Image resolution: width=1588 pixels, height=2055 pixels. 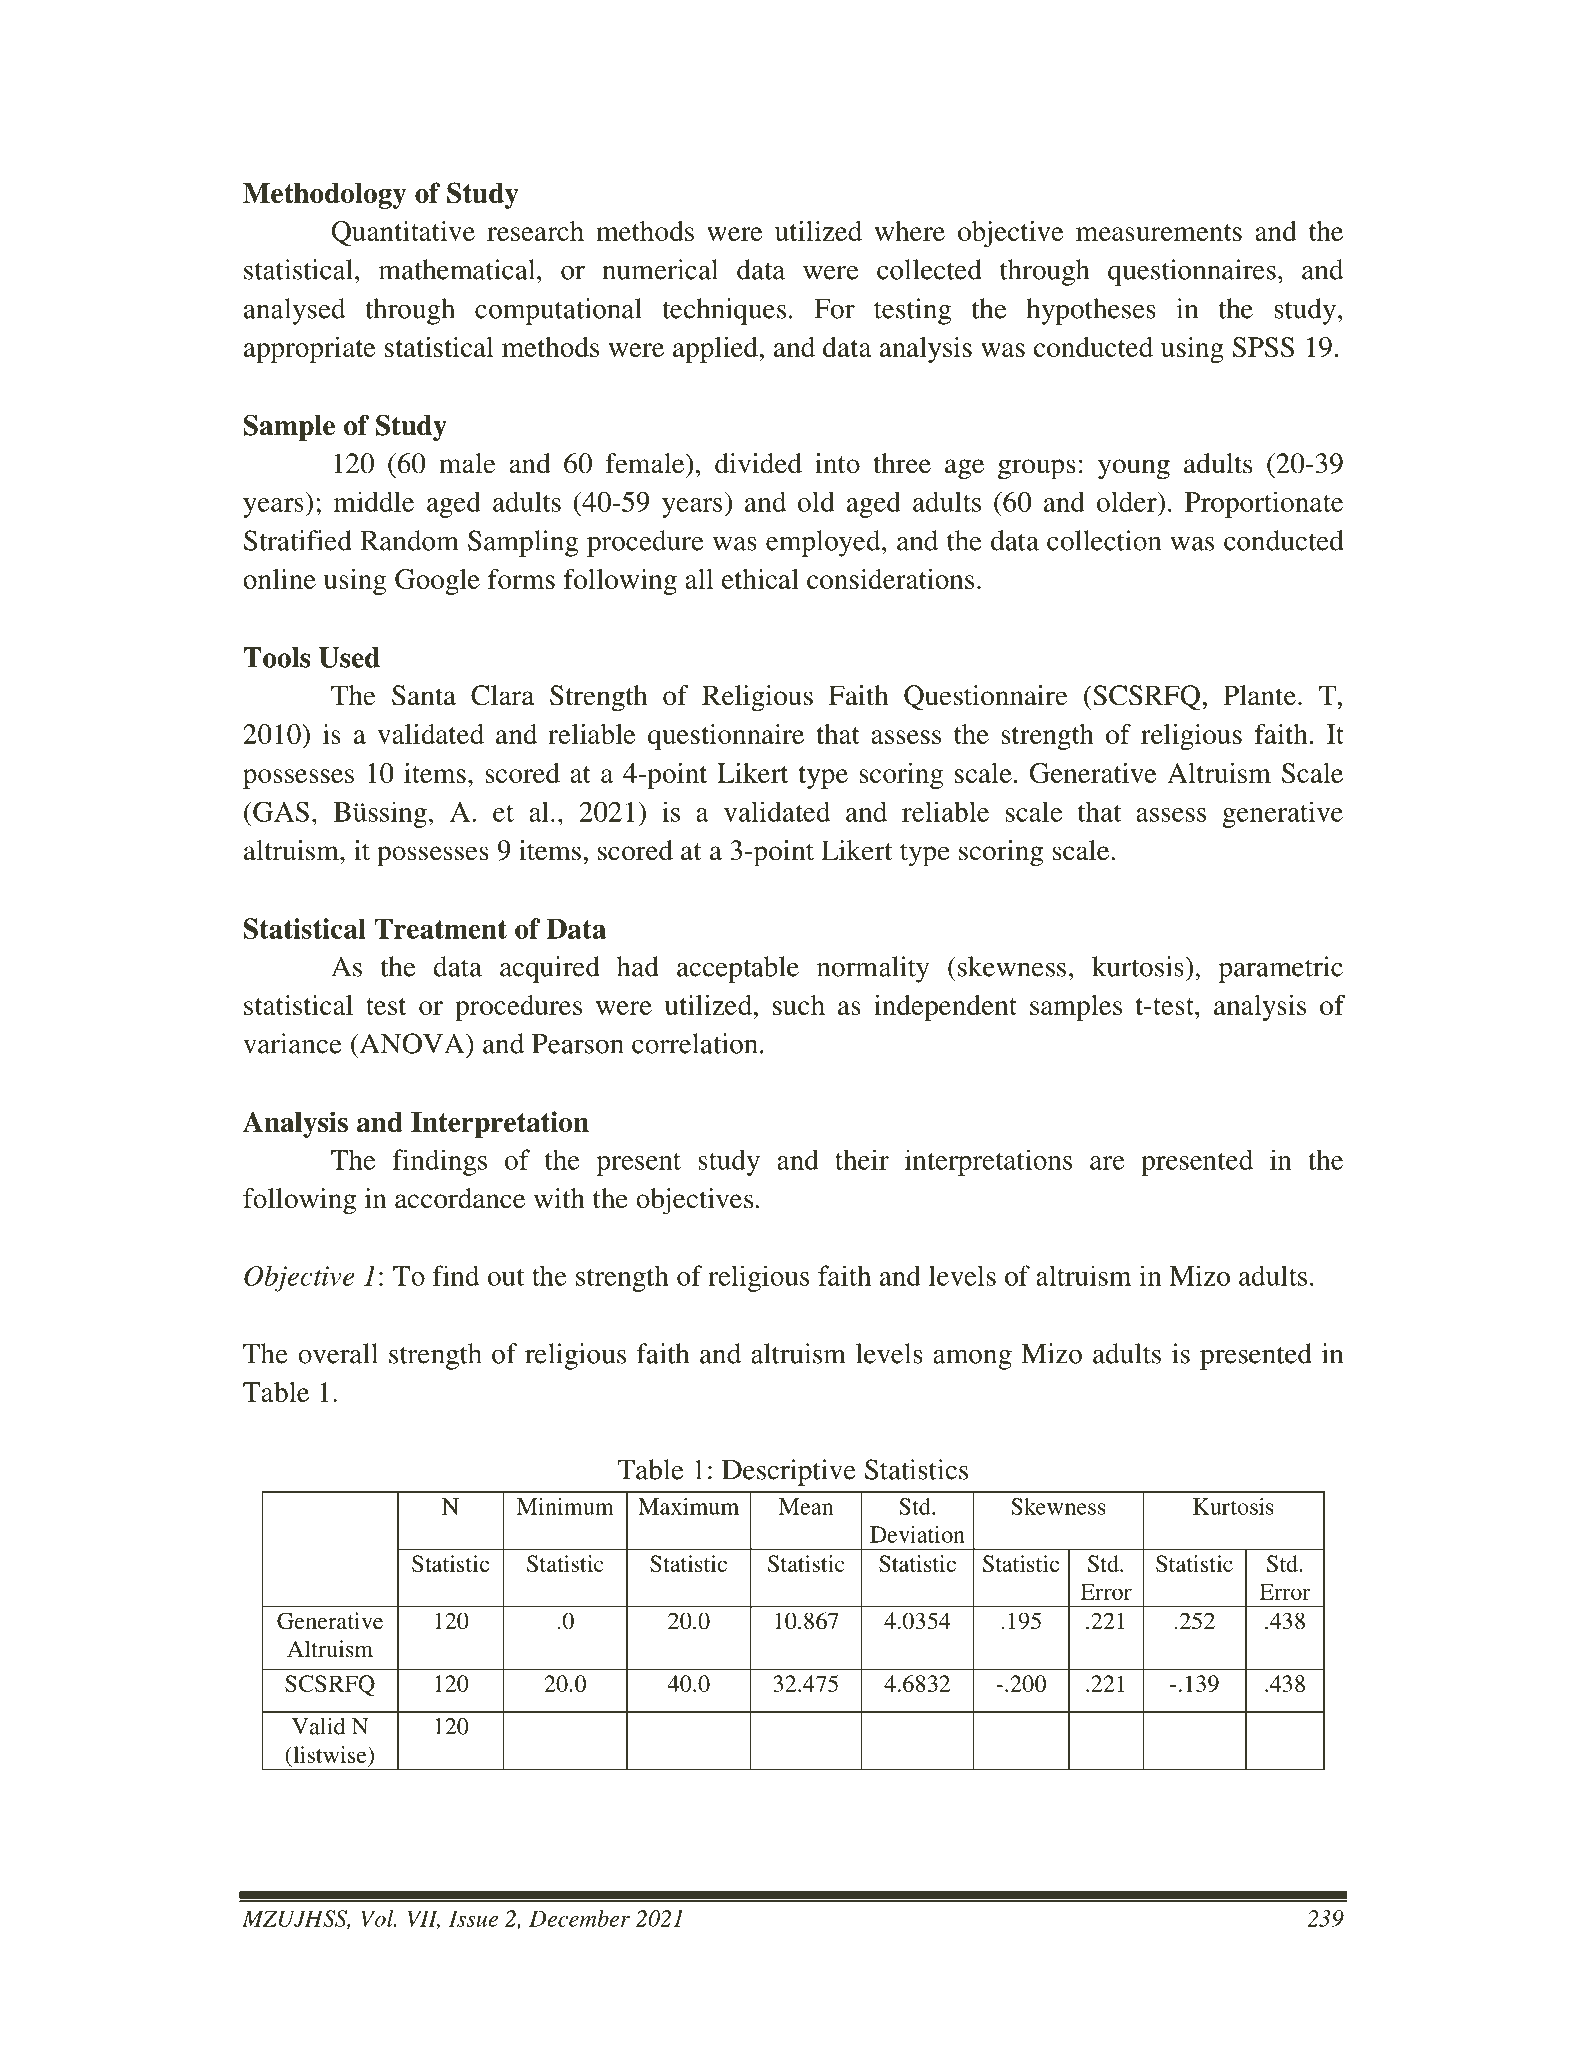 I want to click on Descriptive, so click(x=789, y=1472).
